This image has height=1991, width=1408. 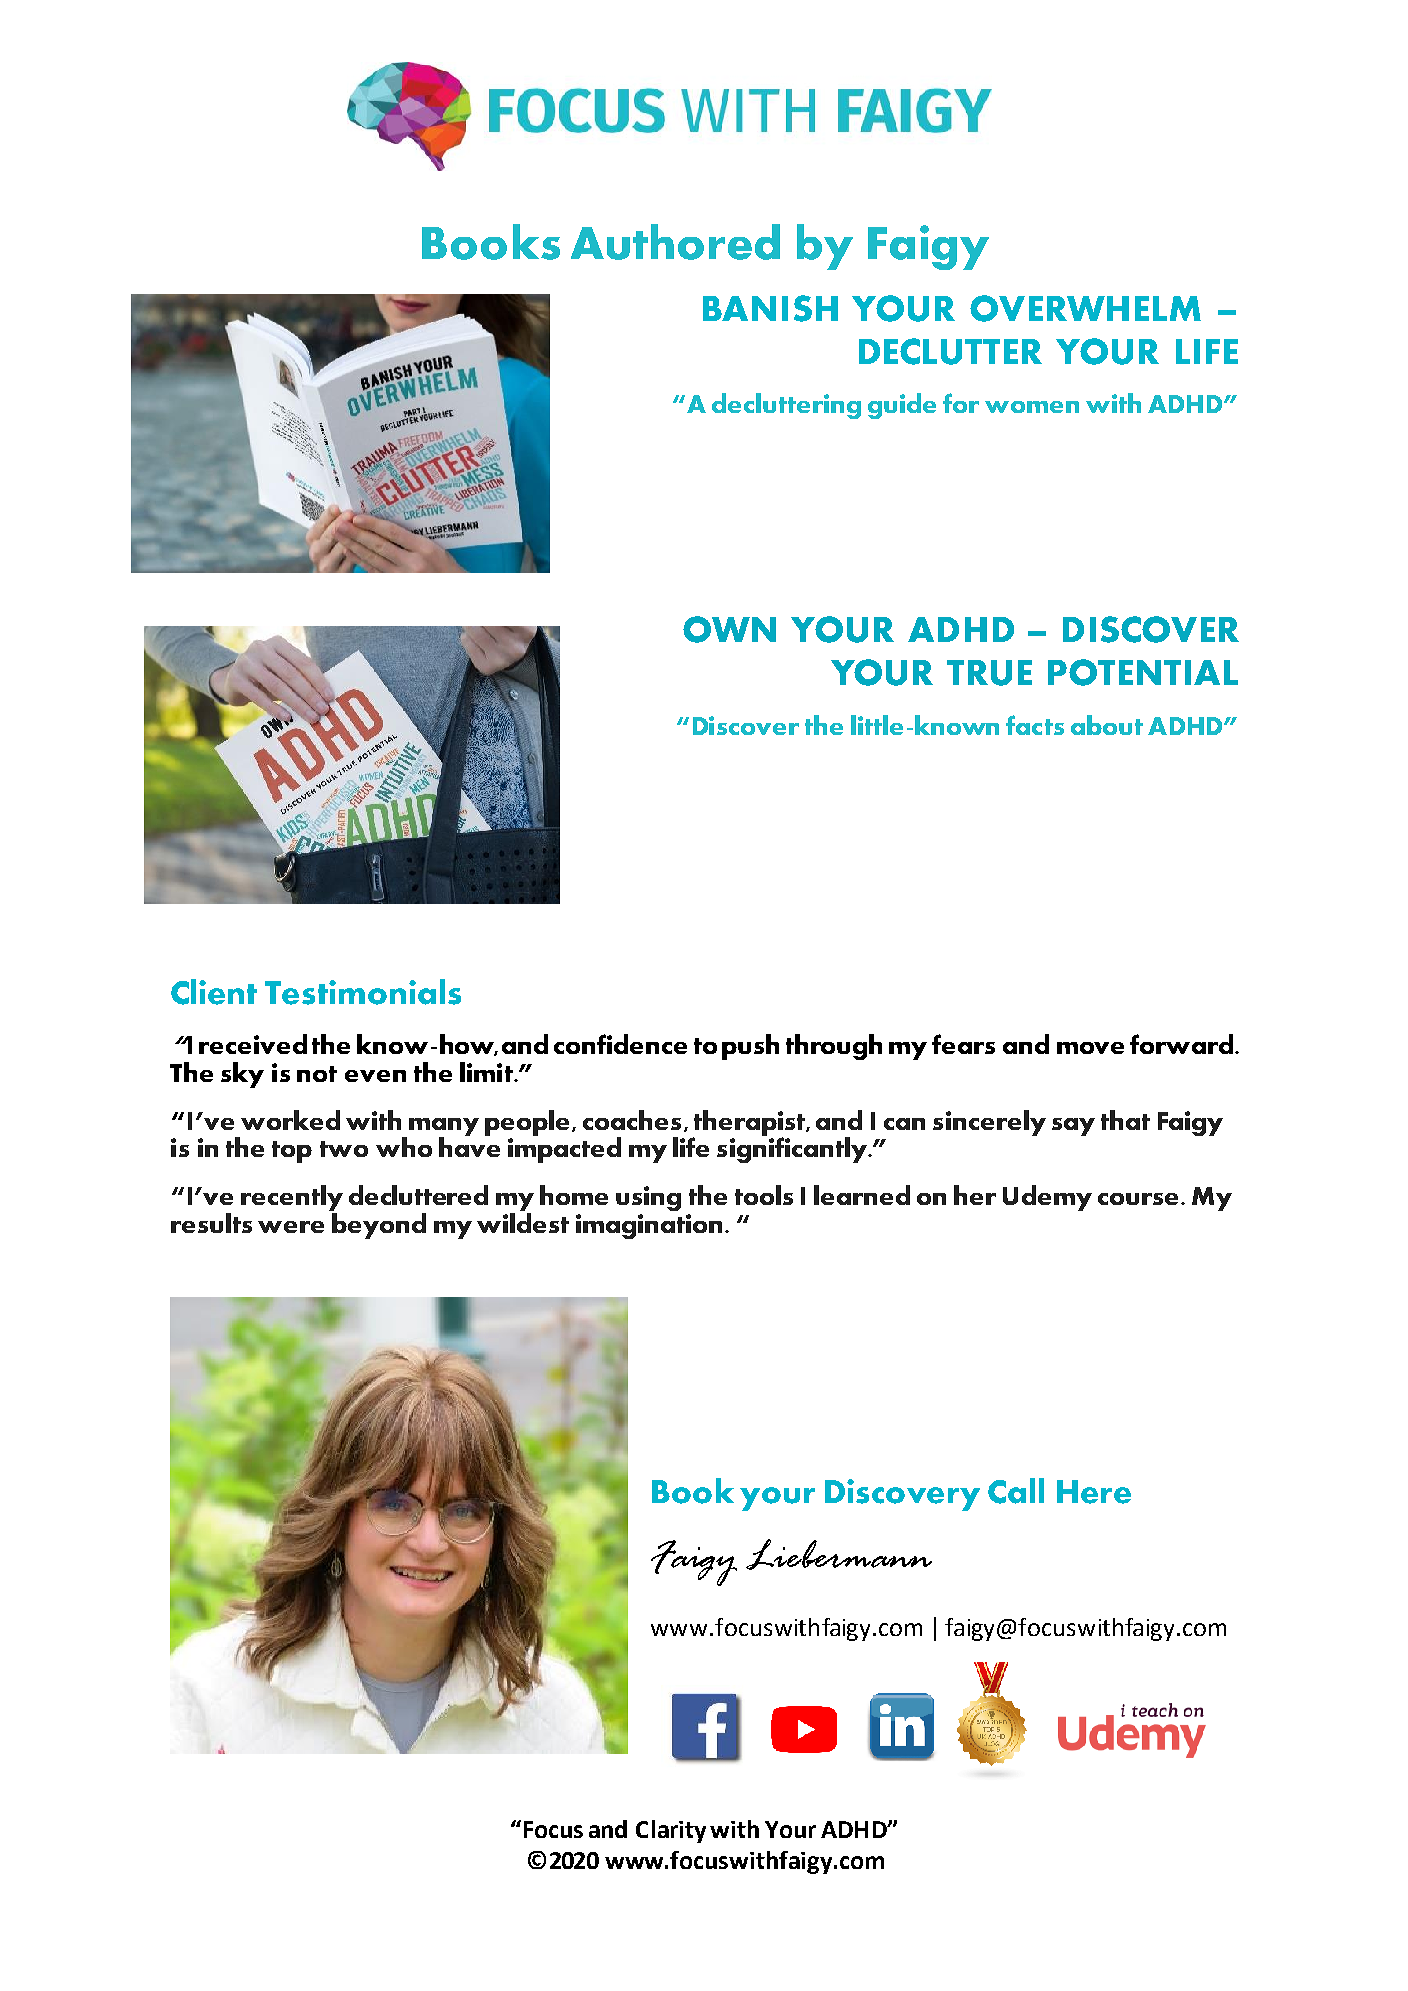 What do you see at coordinates (1047, 1198) in the image?
I see `Udemy` at bounding box center [1047, 1198].
